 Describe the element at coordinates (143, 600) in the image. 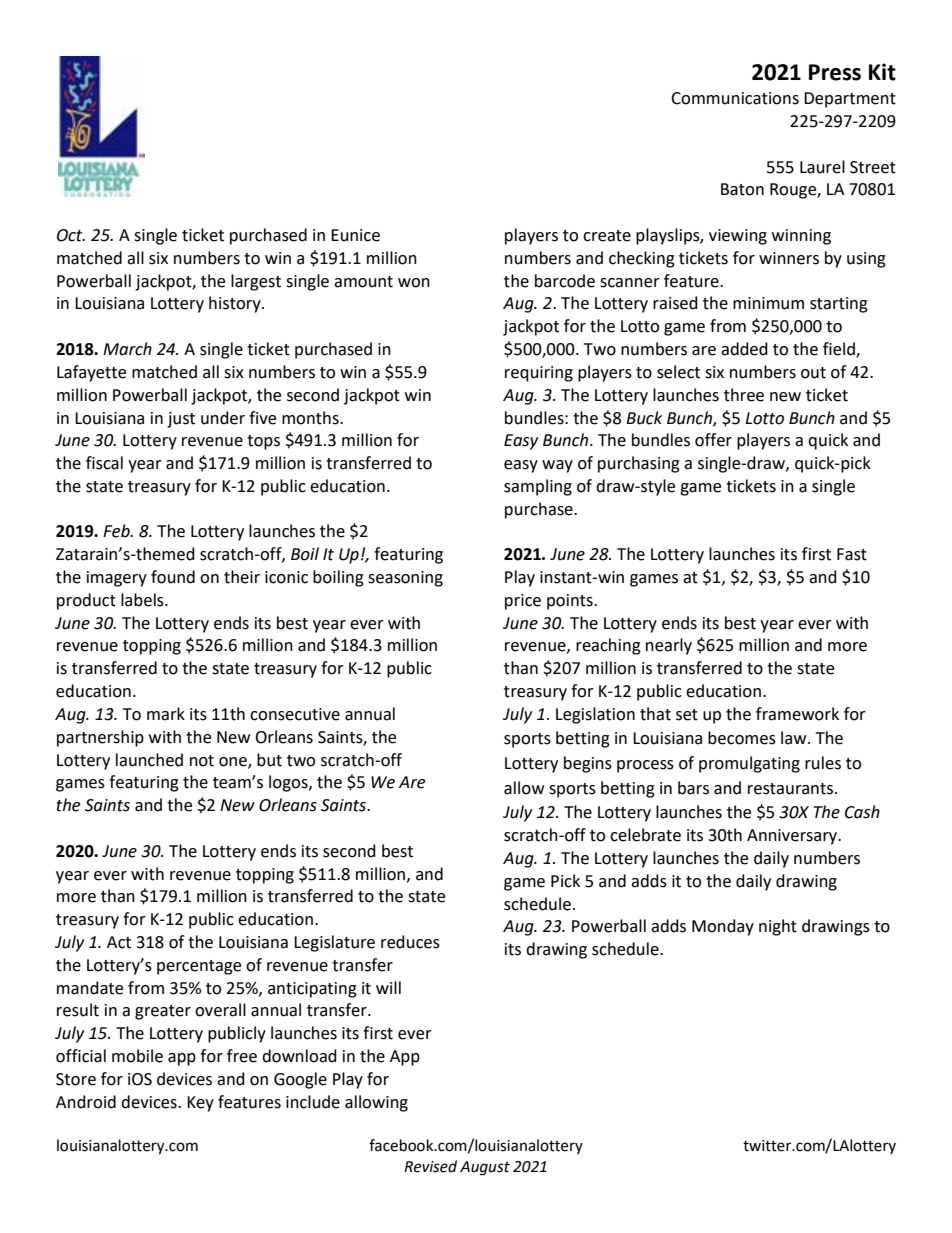

I see `labels` at that location.
